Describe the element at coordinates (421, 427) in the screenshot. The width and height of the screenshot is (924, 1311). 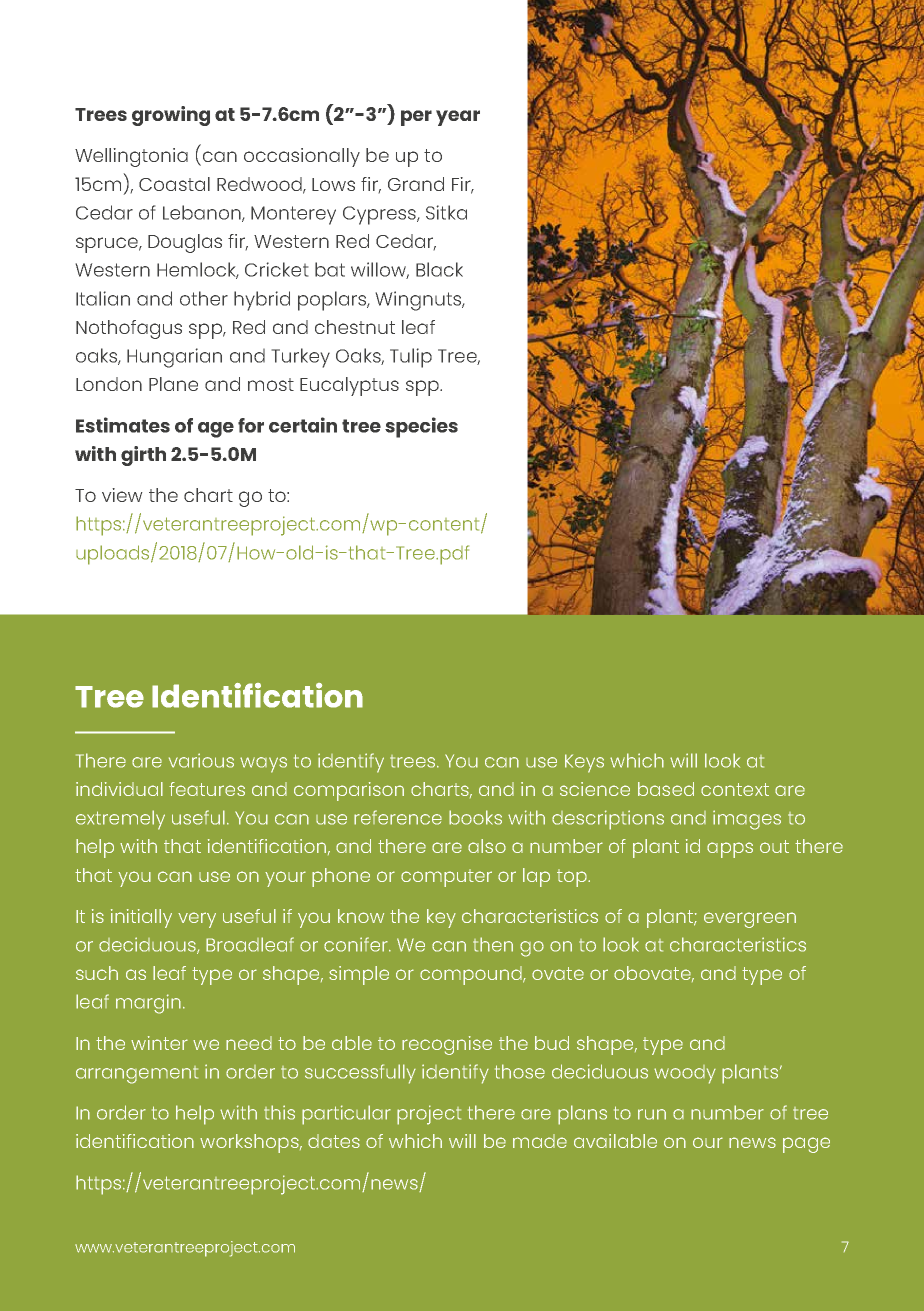
I see `species` at that location.
